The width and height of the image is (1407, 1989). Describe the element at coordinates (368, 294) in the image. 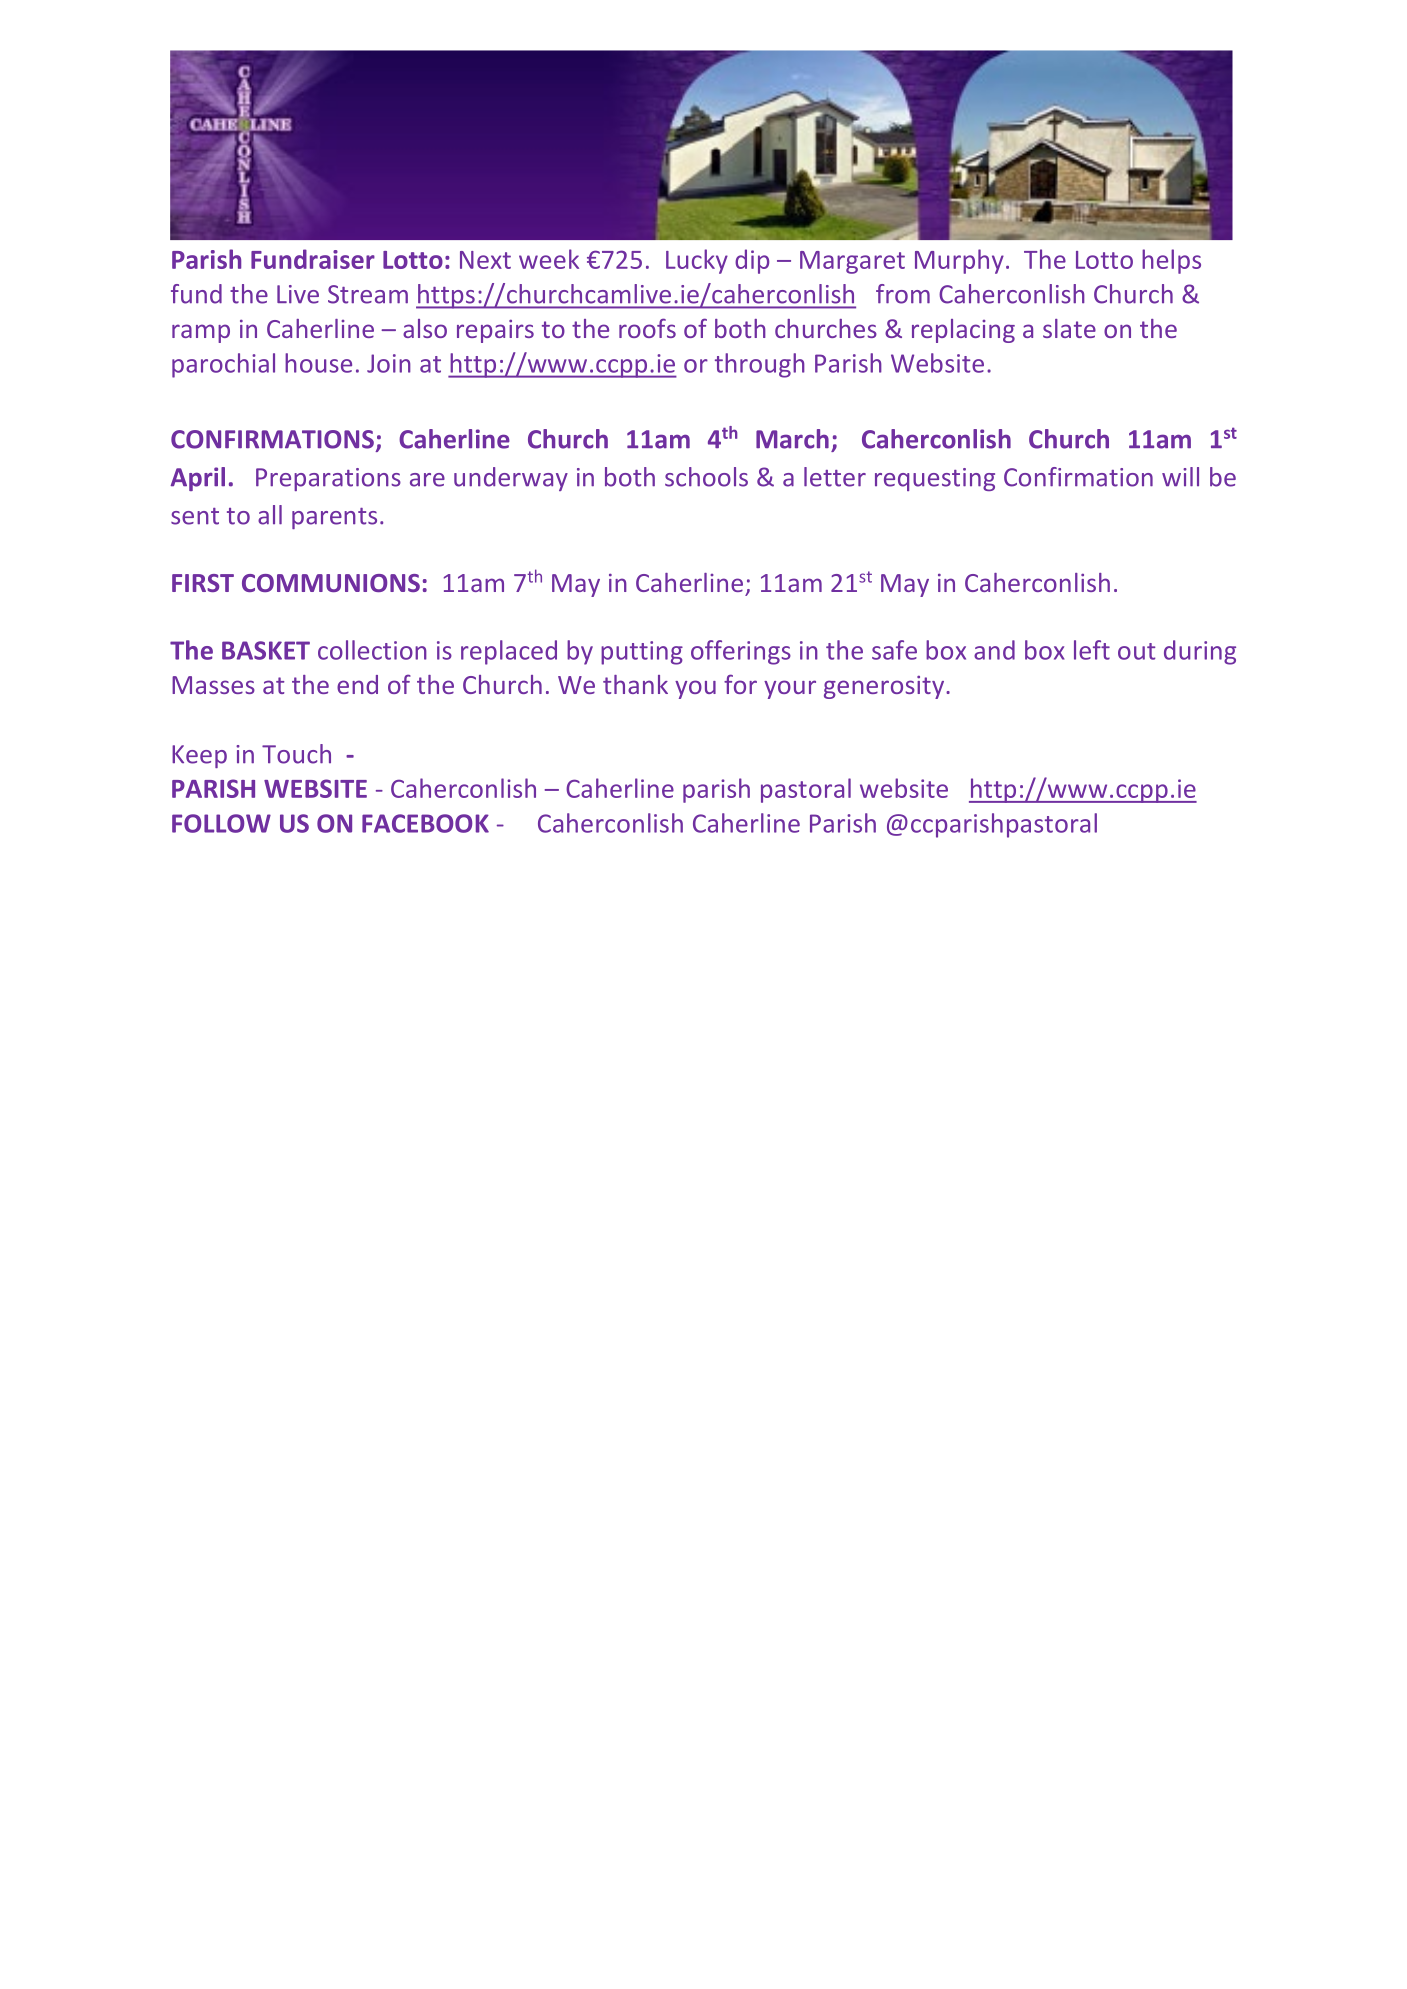

I see `Stream` at that location.
